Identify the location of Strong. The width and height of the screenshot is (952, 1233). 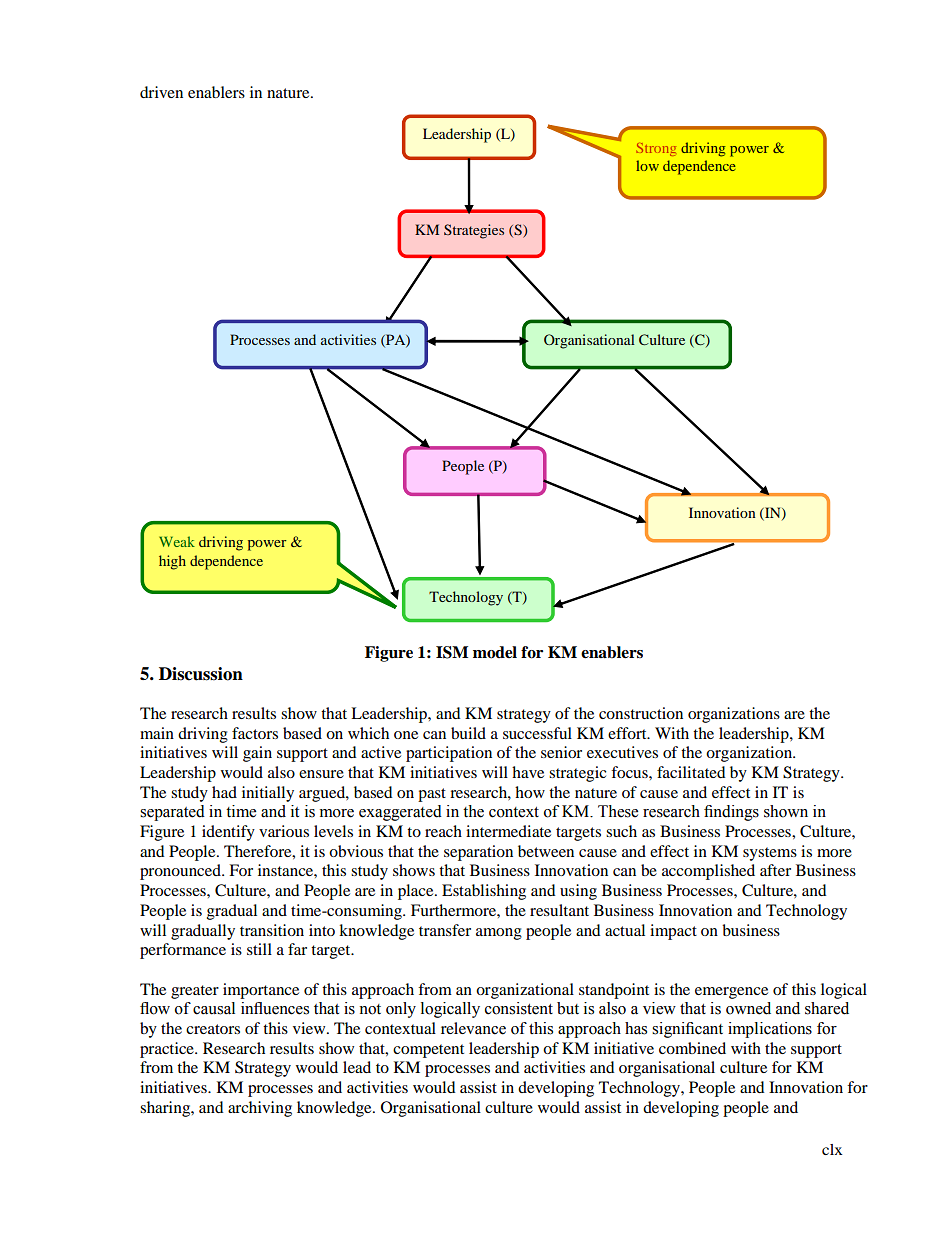
(656, 149).
